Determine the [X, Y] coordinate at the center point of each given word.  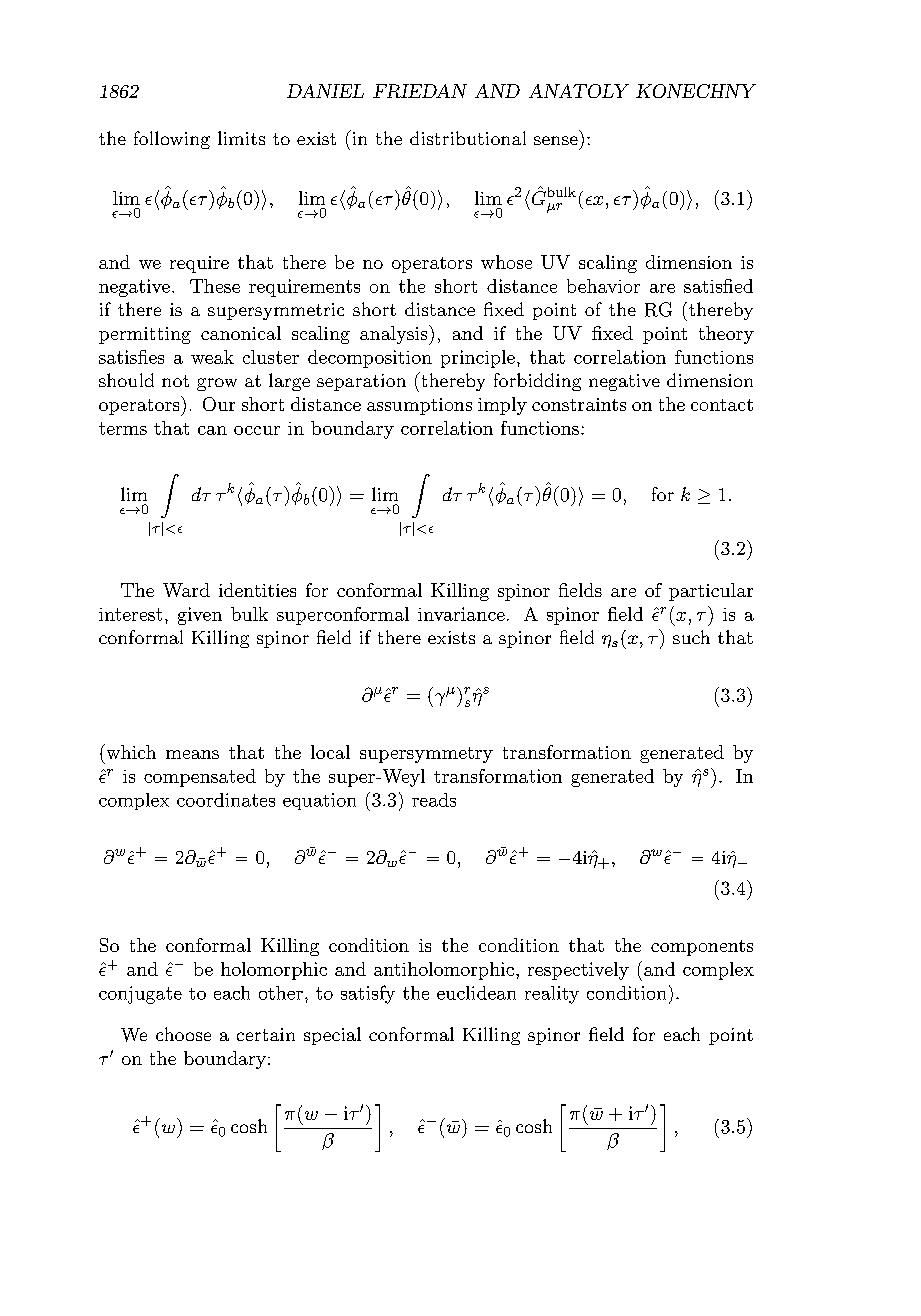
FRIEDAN [420, 91]
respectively [578, 971]
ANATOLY [579, 91]
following [172, 140]
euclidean [476, 993]
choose [183, 1034]
